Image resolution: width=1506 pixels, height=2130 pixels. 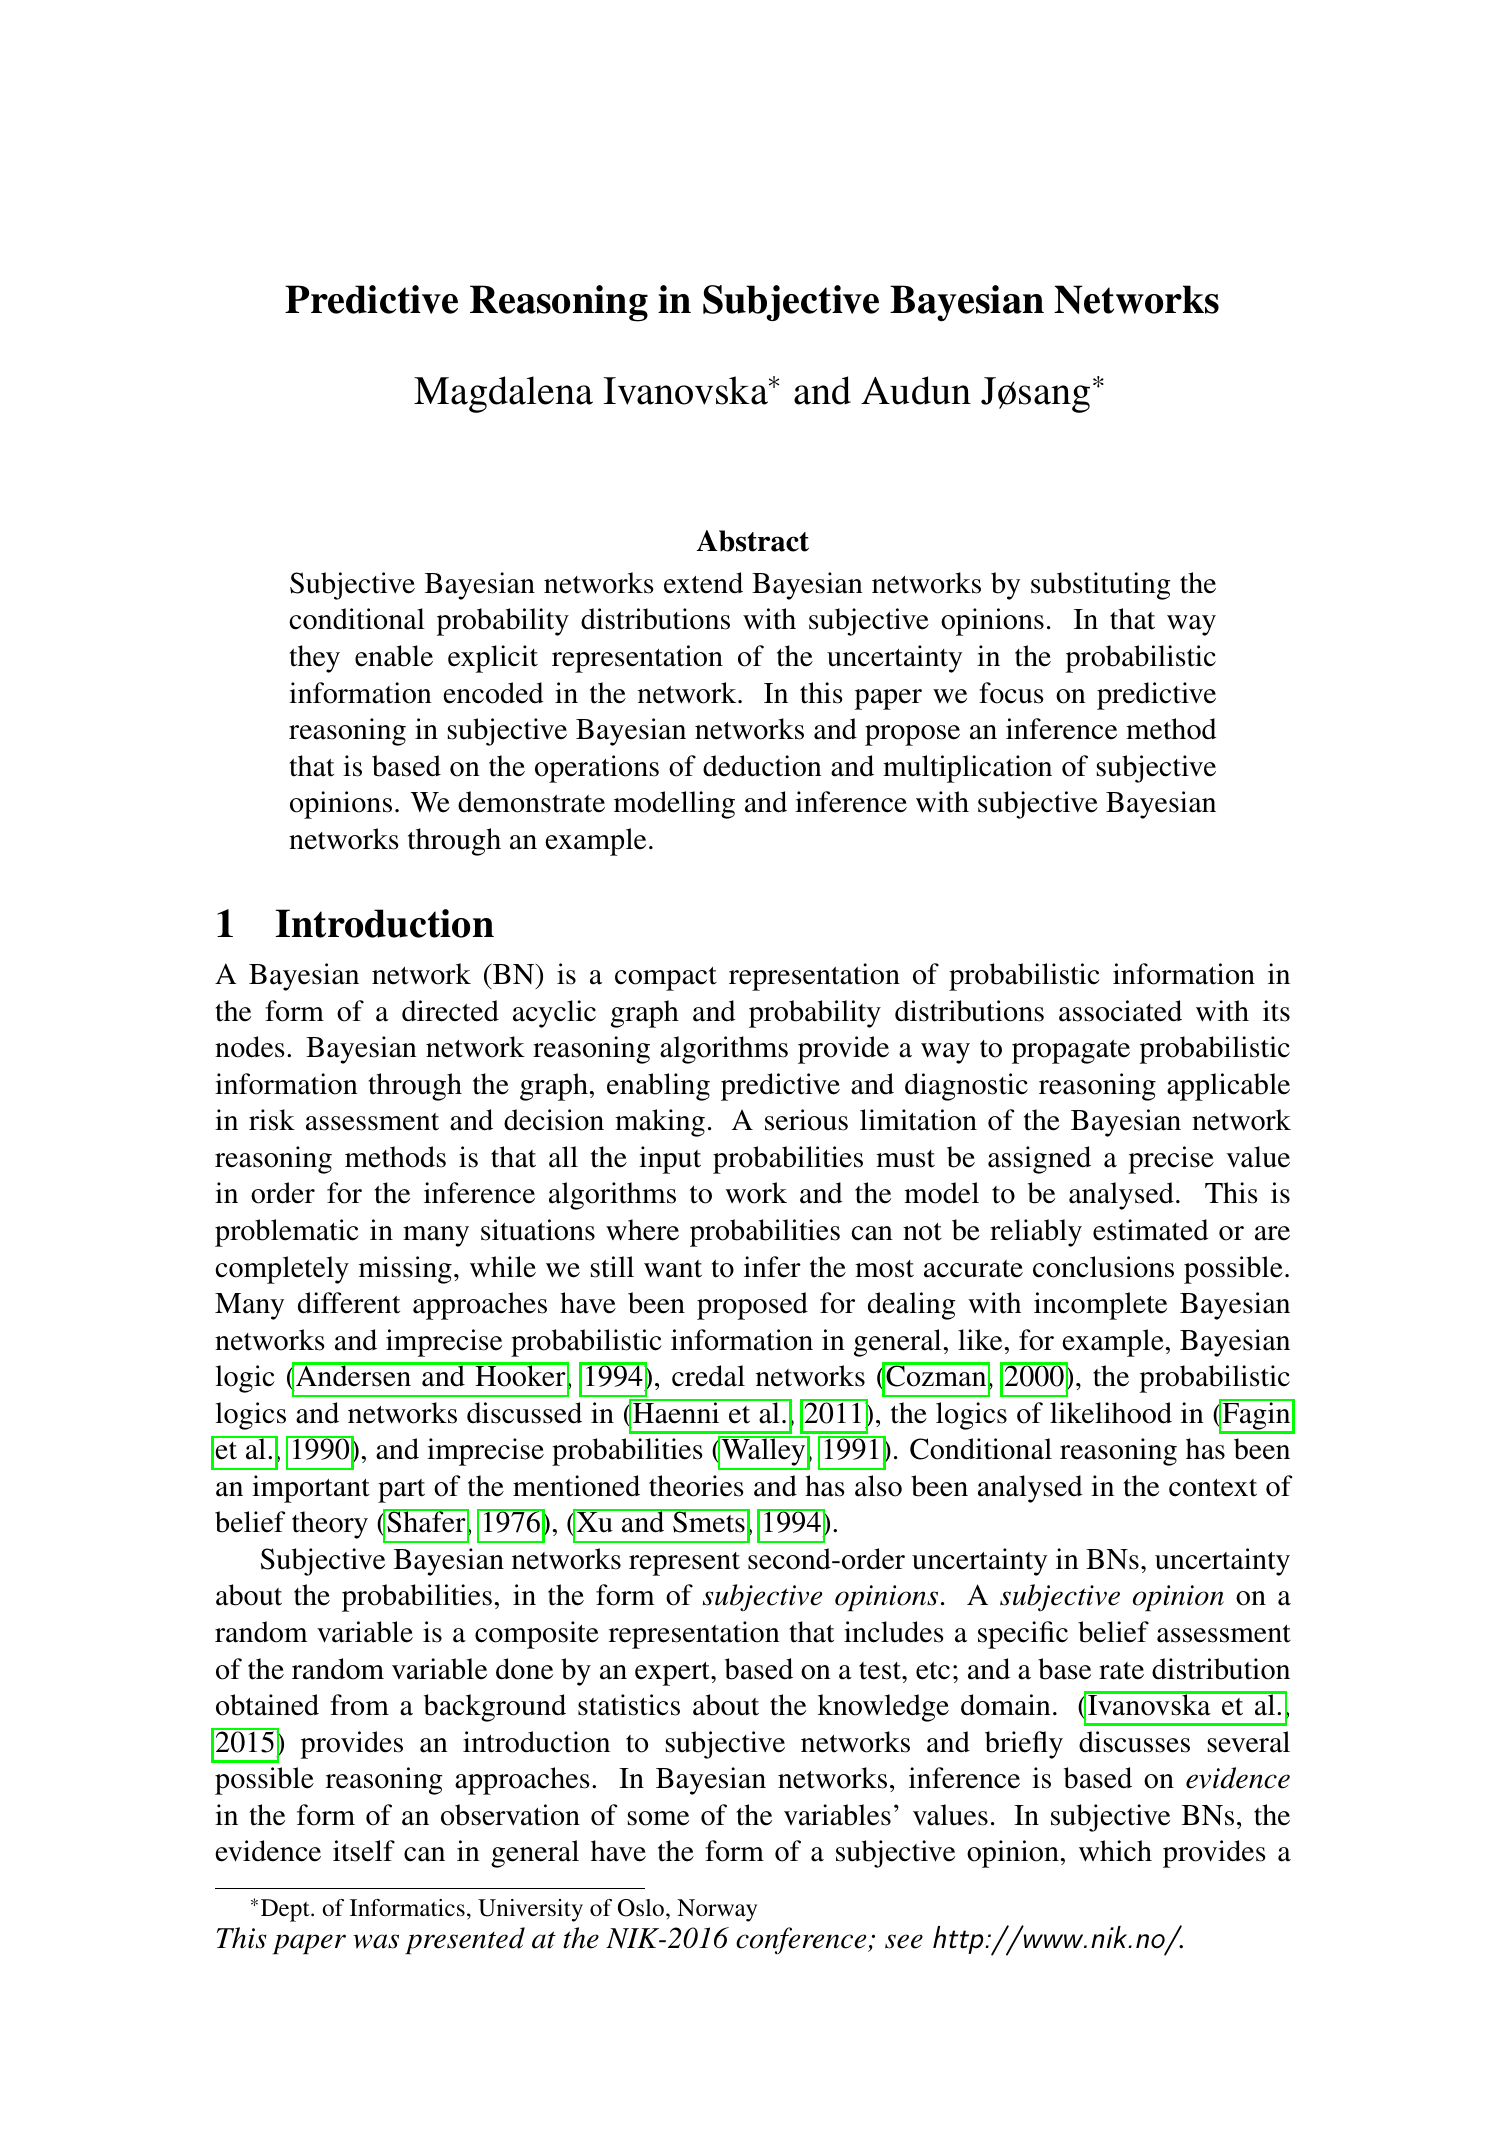 I want to click on estimated, so click(x=1150, y=1230).
